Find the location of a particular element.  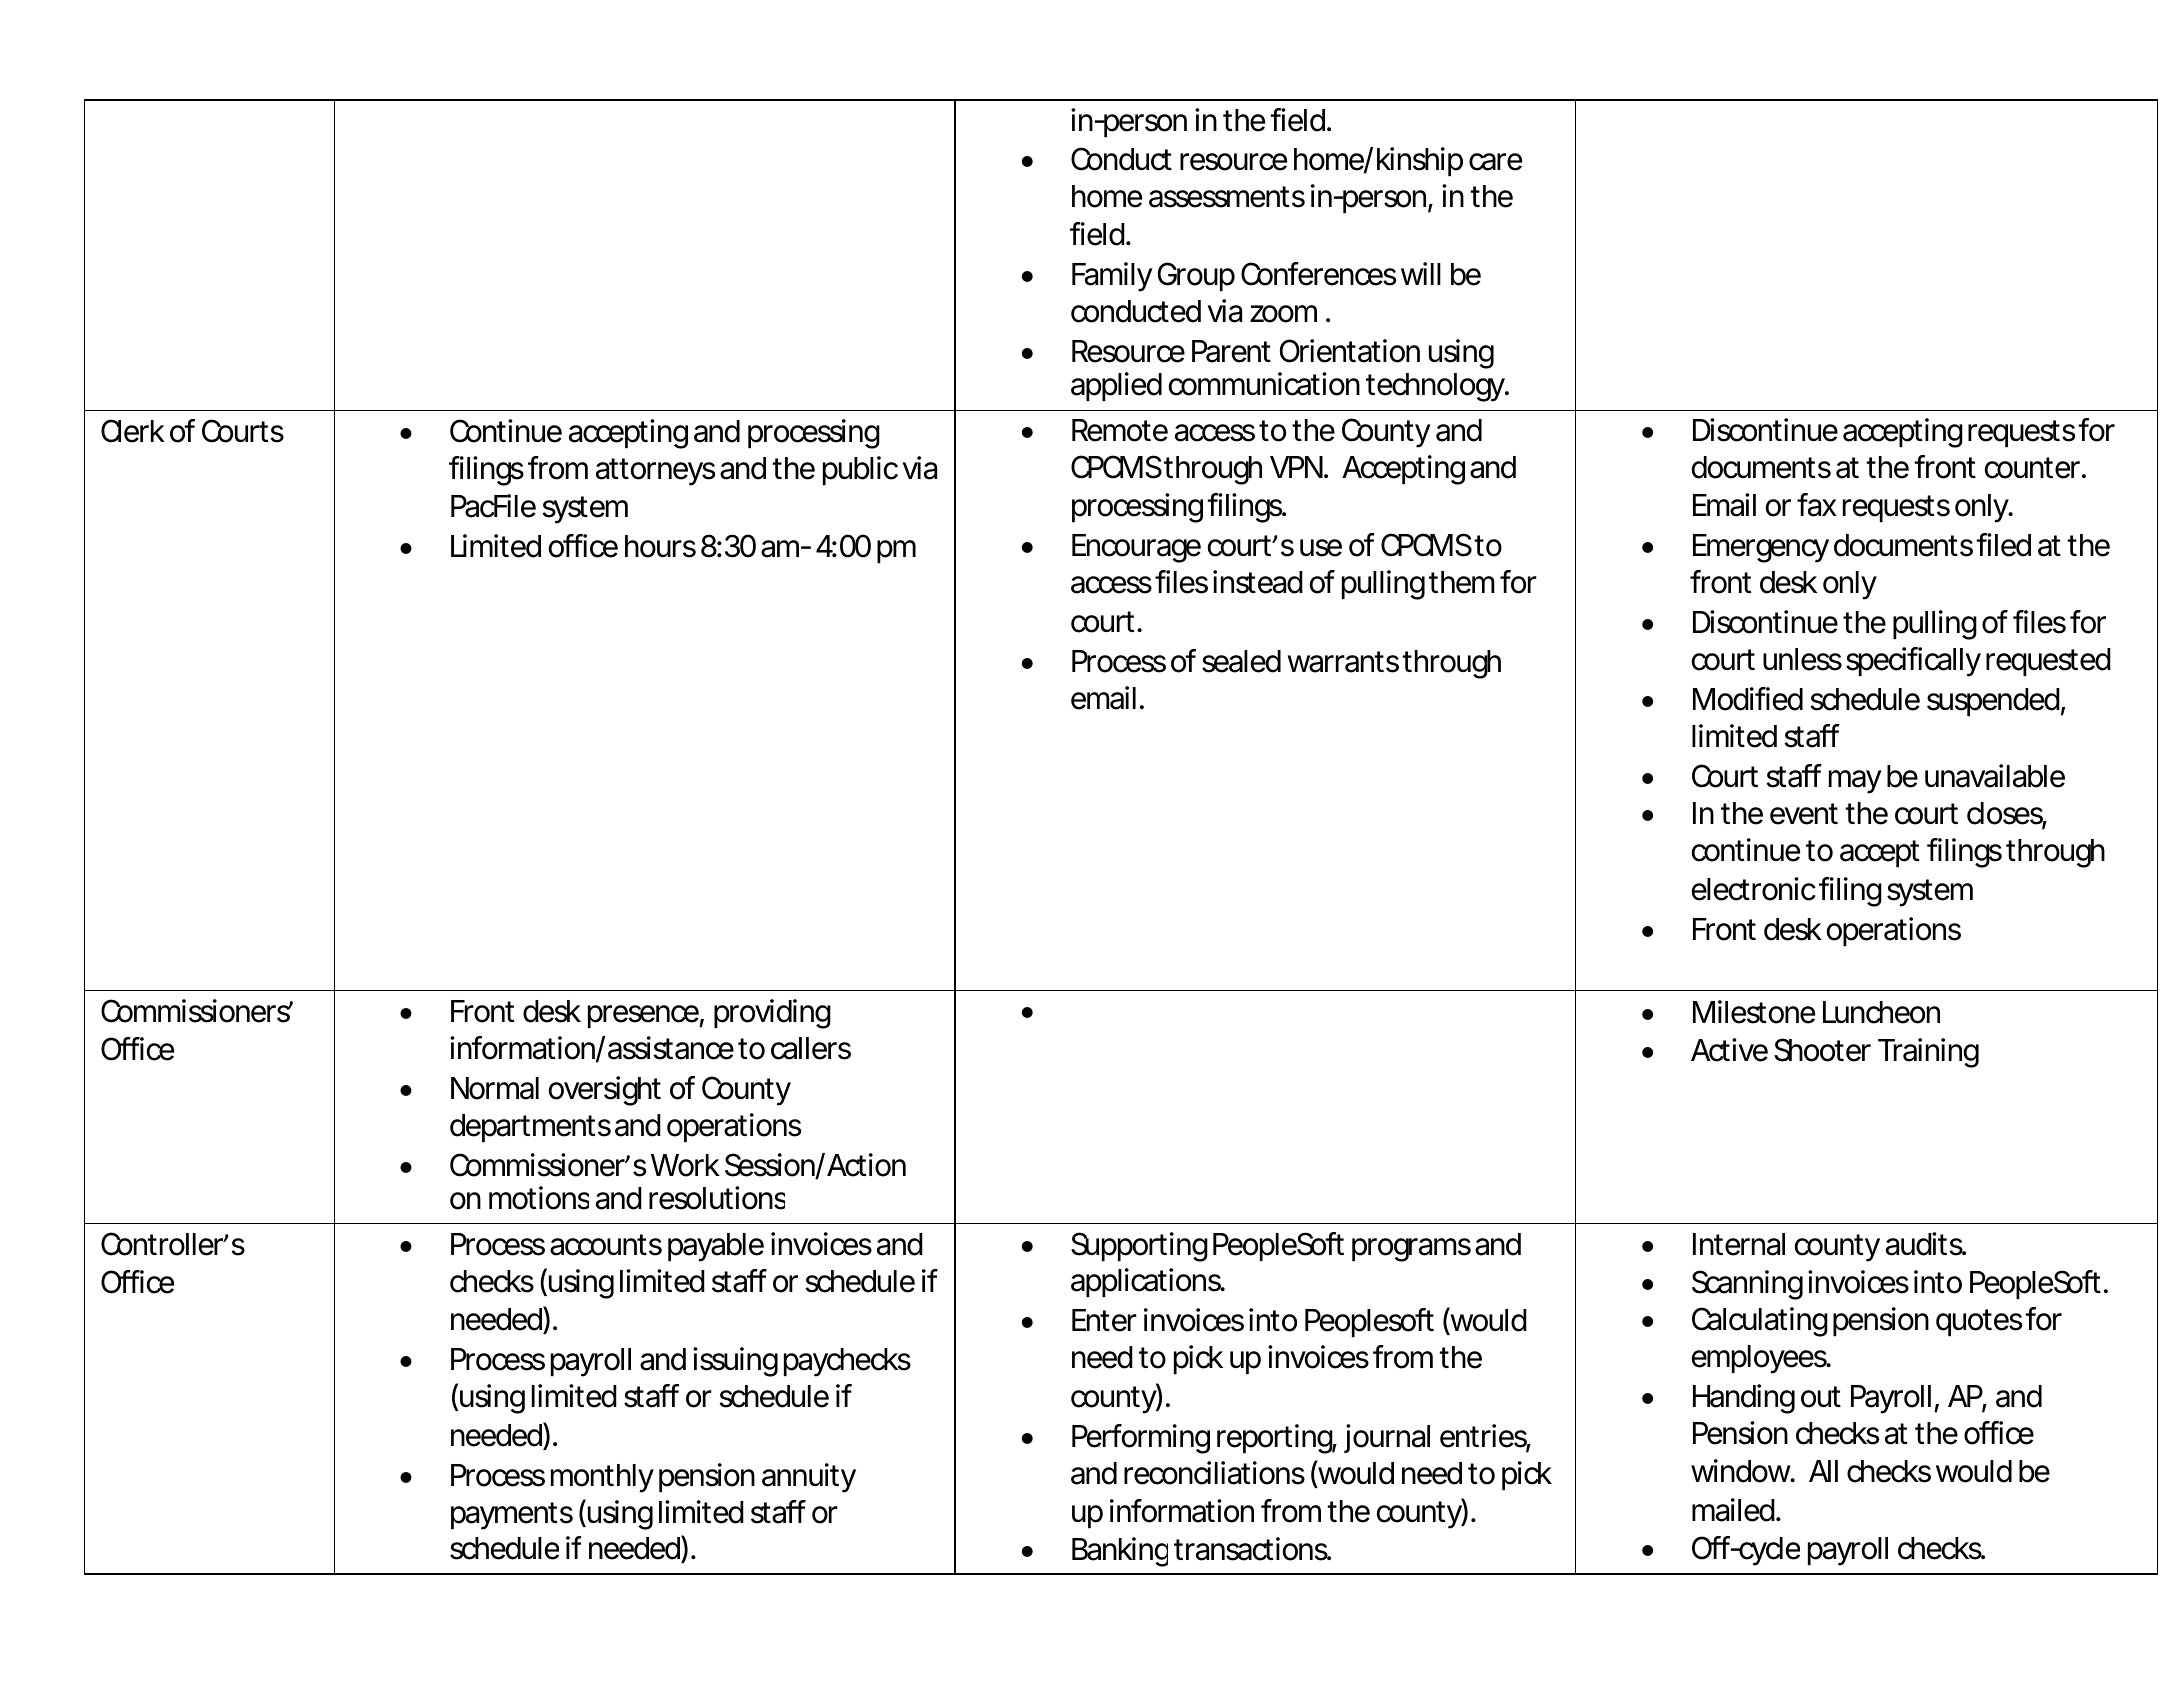

Enter is located at coordinates (1104, 1320).
